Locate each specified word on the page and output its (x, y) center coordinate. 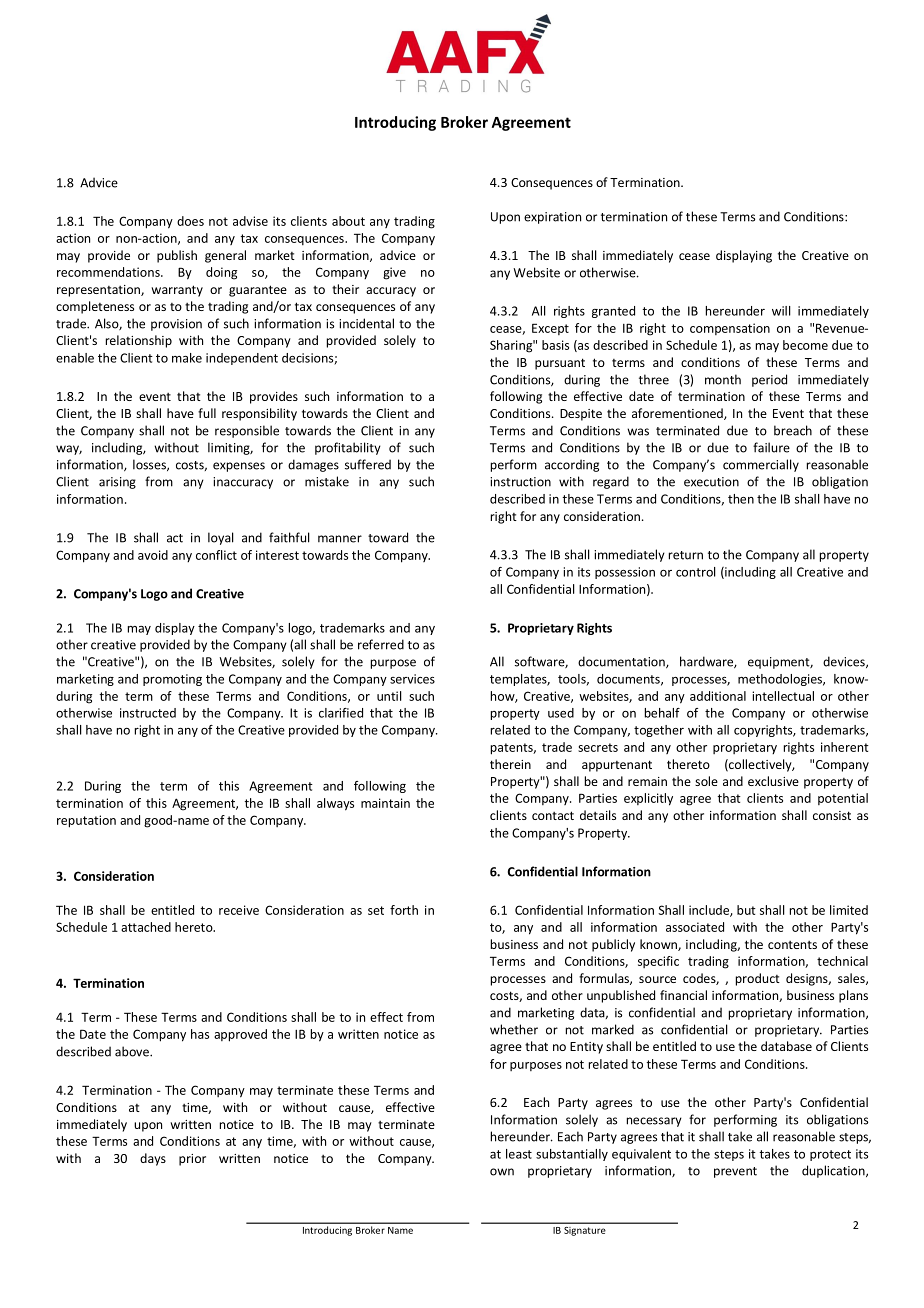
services (412, 679)
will (781, 311)
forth (404, 910)
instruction (520, 482)
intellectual (783, 696)
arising (117, 483)
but (746, 910)
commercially (761, 465)
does (190, 221)
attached (146, 927)
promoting (172, 680)
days (153, 1159)
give (394, 273)
